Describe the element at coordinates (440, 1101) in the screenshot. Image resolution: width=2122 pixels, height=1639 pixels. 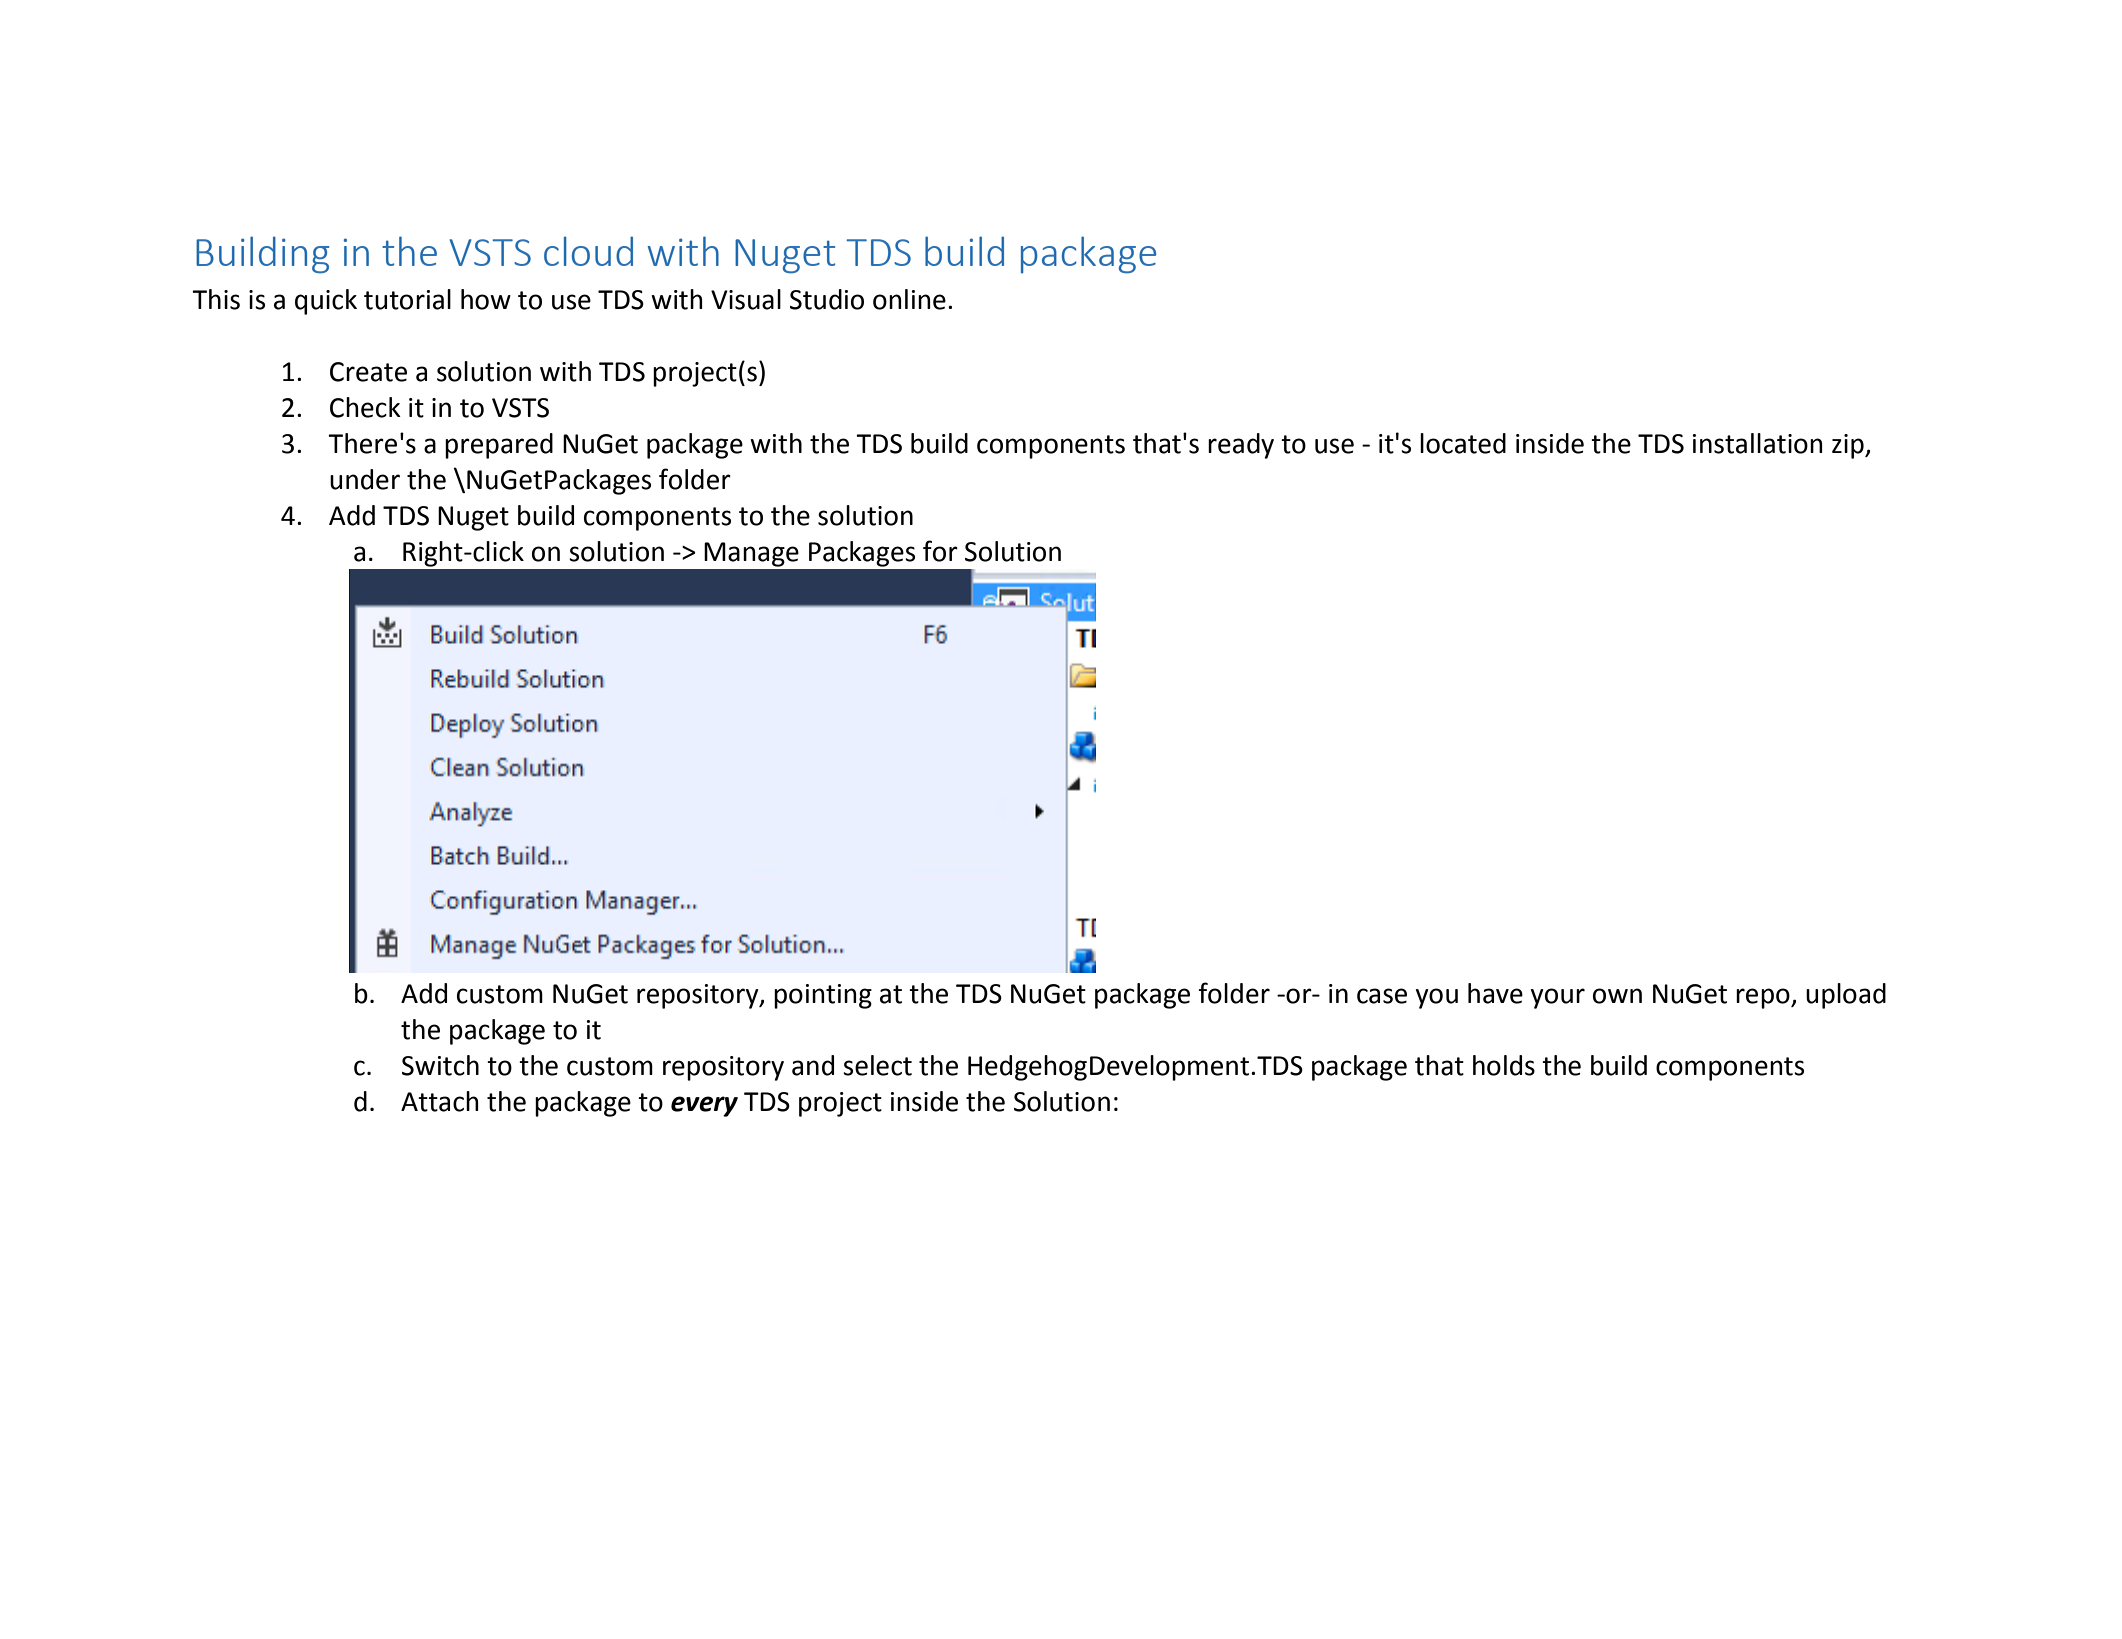
I see `Attach` at that location.
